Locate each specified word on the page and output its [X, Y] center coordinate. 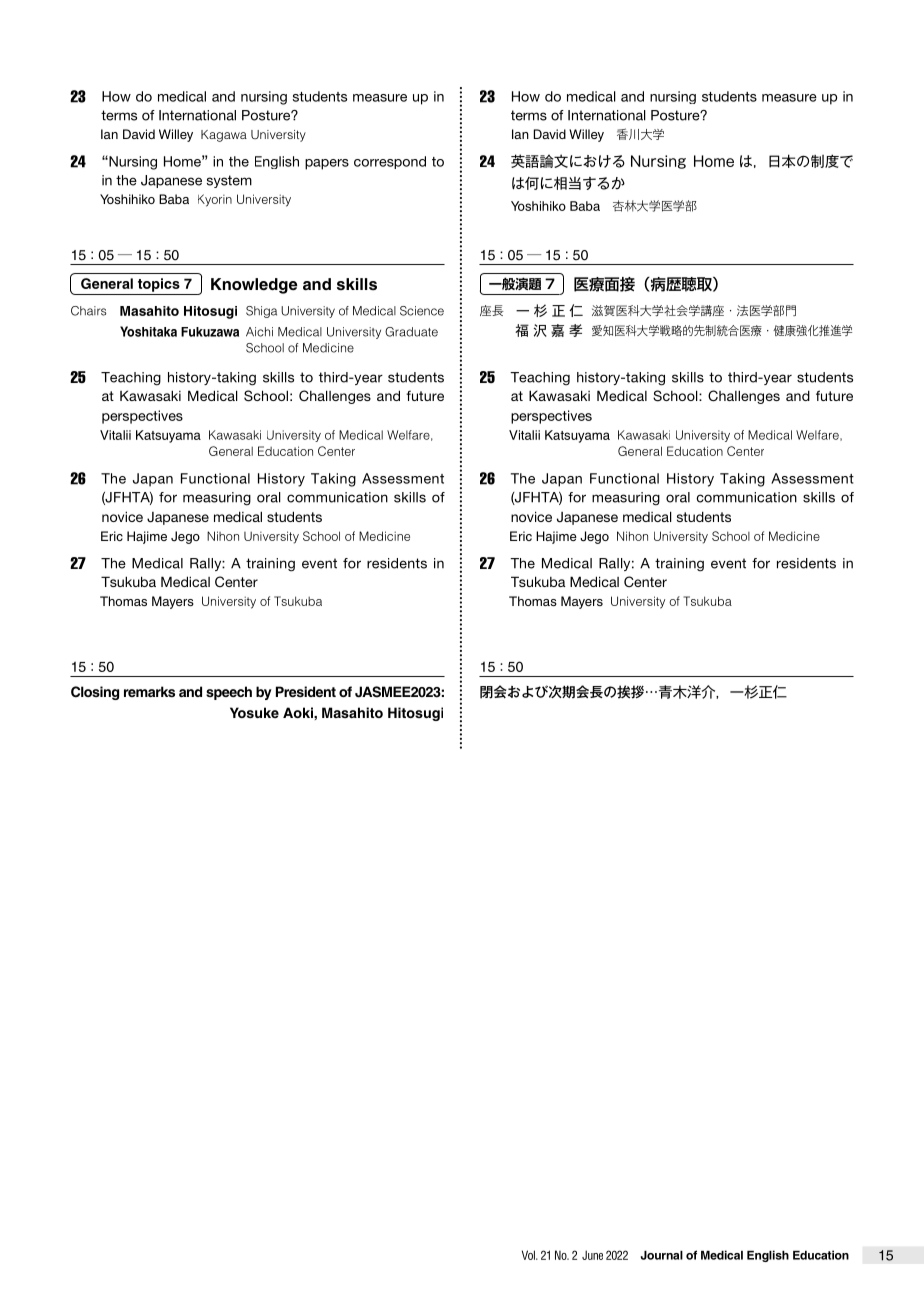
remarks [149, 691]
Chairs [88, 311]
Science [422, 311]
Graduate [411, 332]
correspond [390, 162]
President [306, 691]
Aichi [259, 332]
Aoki [299, 712]
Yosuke [254, 712]
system [229, 181]
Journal [662, 1255]
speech [229, 693]
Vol [529, 1255]
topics [159, 285]
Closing [95, 693]
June [592, 1255]
